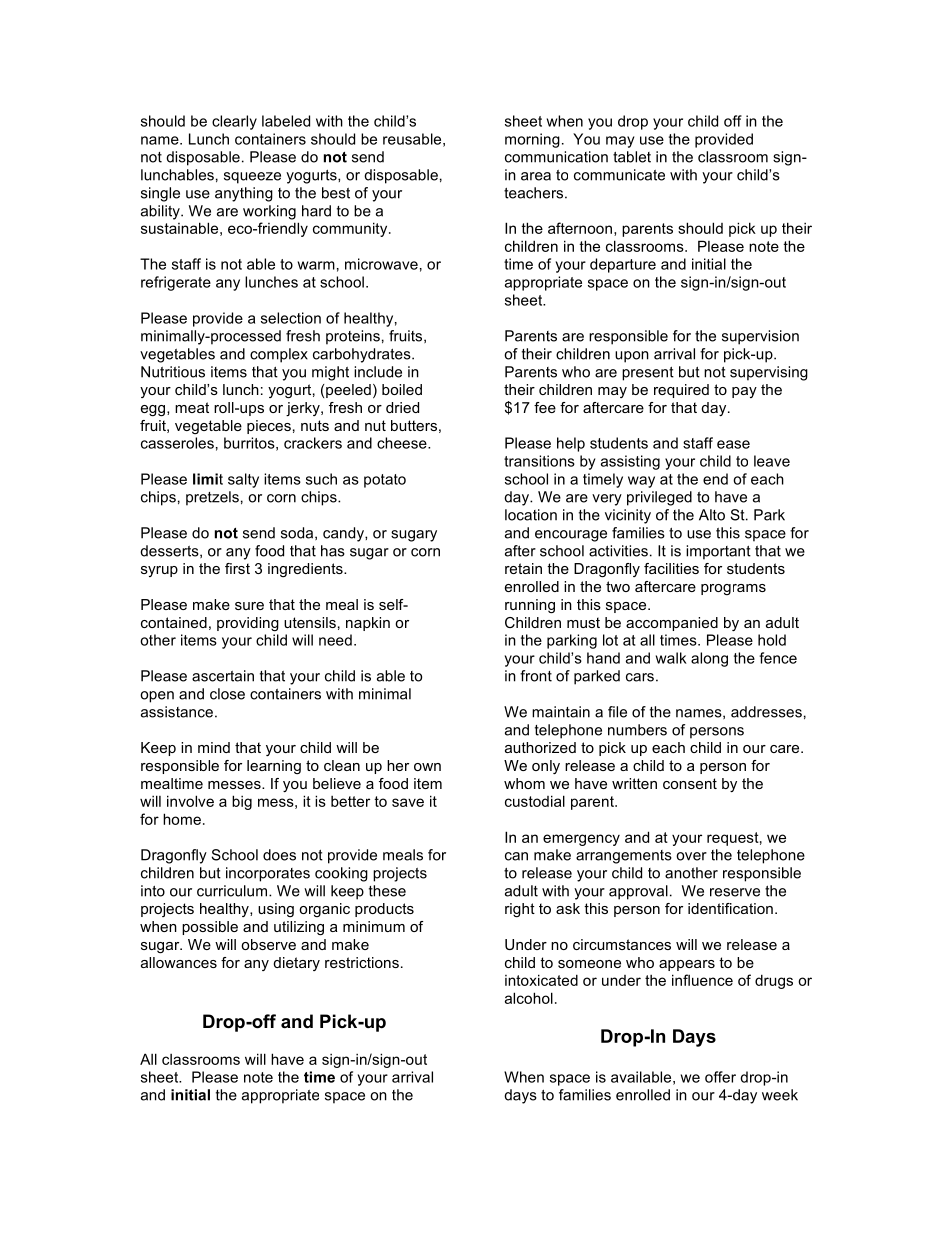 The height and width of the screenshot is (1233, 952). What do you see at coordinates (733, 589) in the screenshot?
I see `programs` at bounding box center [733, 589].
